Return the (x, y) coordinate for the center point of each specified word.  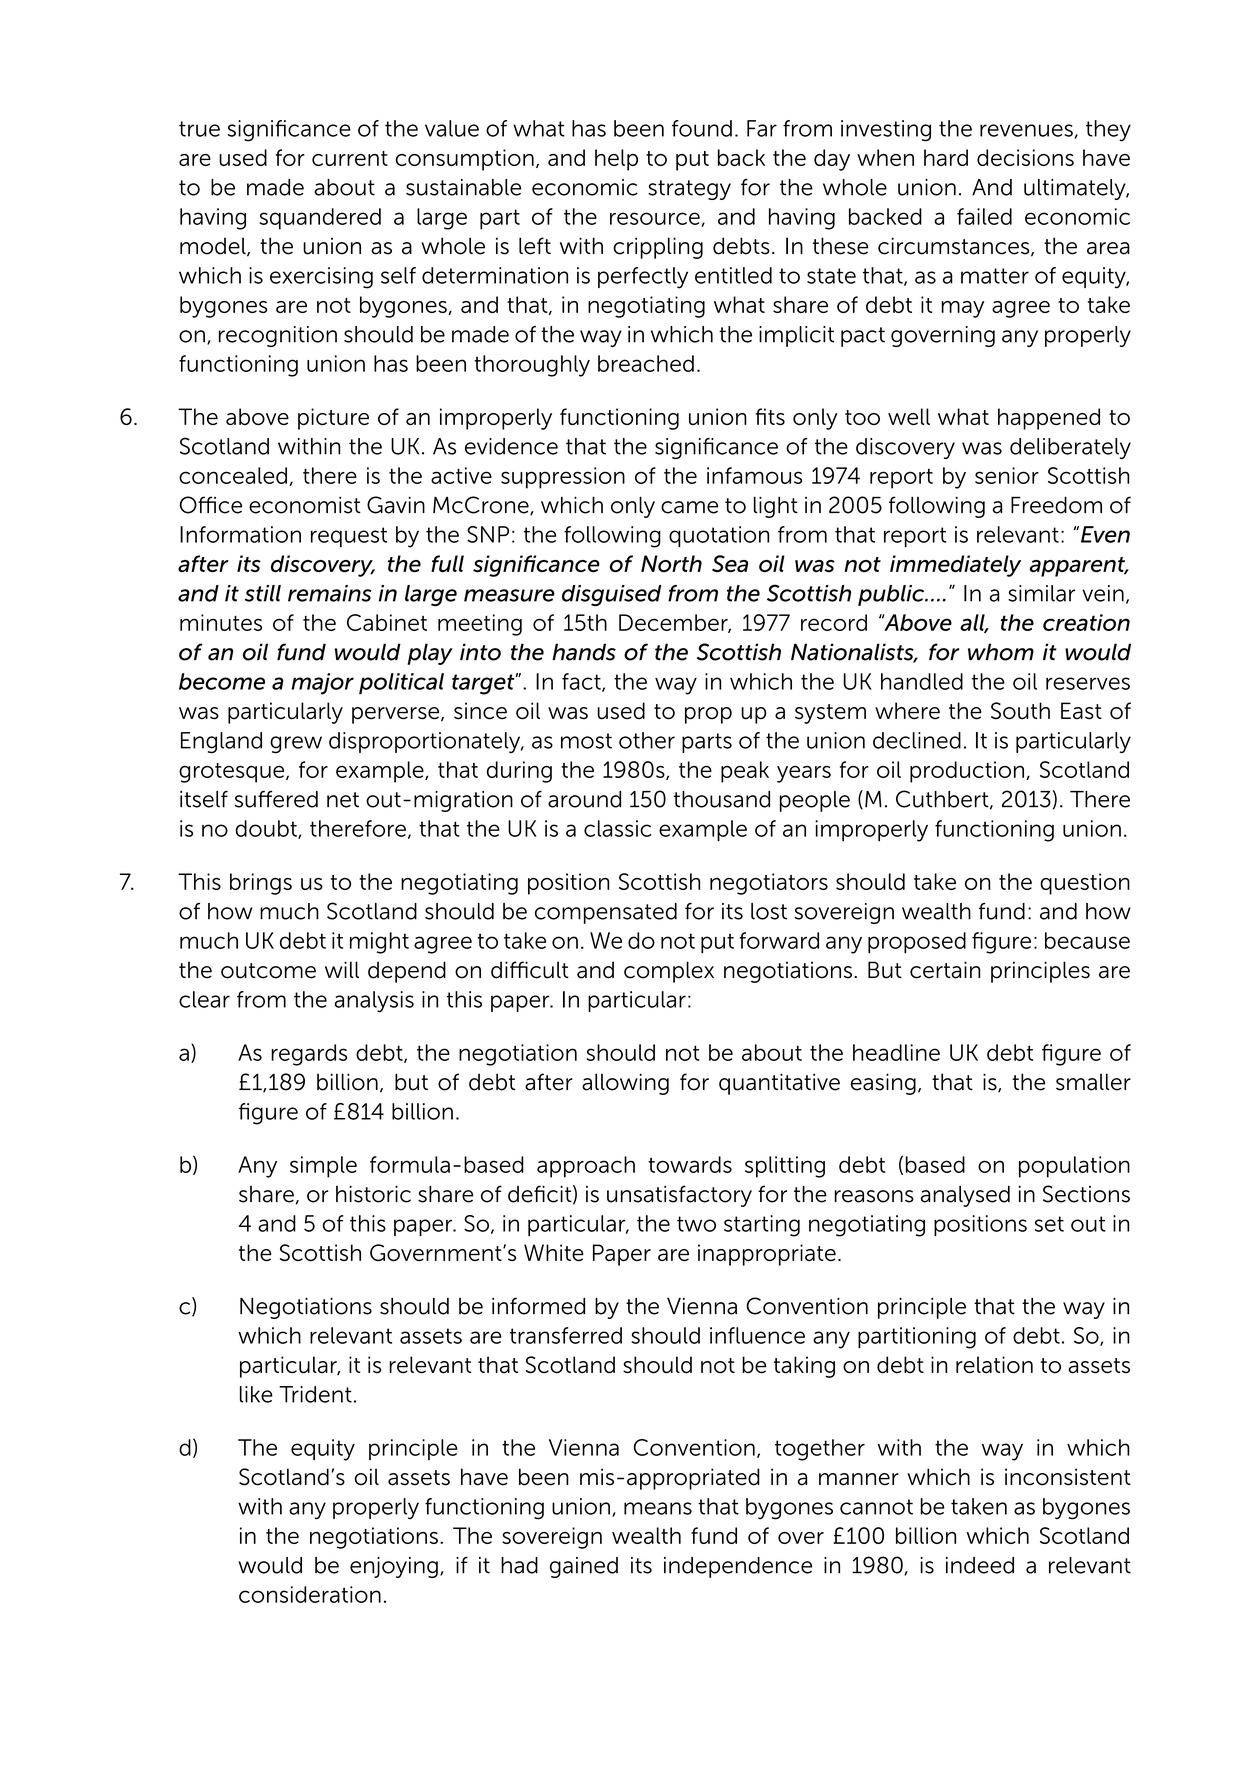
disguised (612, 595)
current (350, 158)
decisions (1025, 157)
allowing (625, 1084)
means (658, 1508)
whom (1001, 652)
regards (309, 1055)
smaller (1093, 1082)
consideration (310, 1594)
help (616, 160)
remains (330, 593)
